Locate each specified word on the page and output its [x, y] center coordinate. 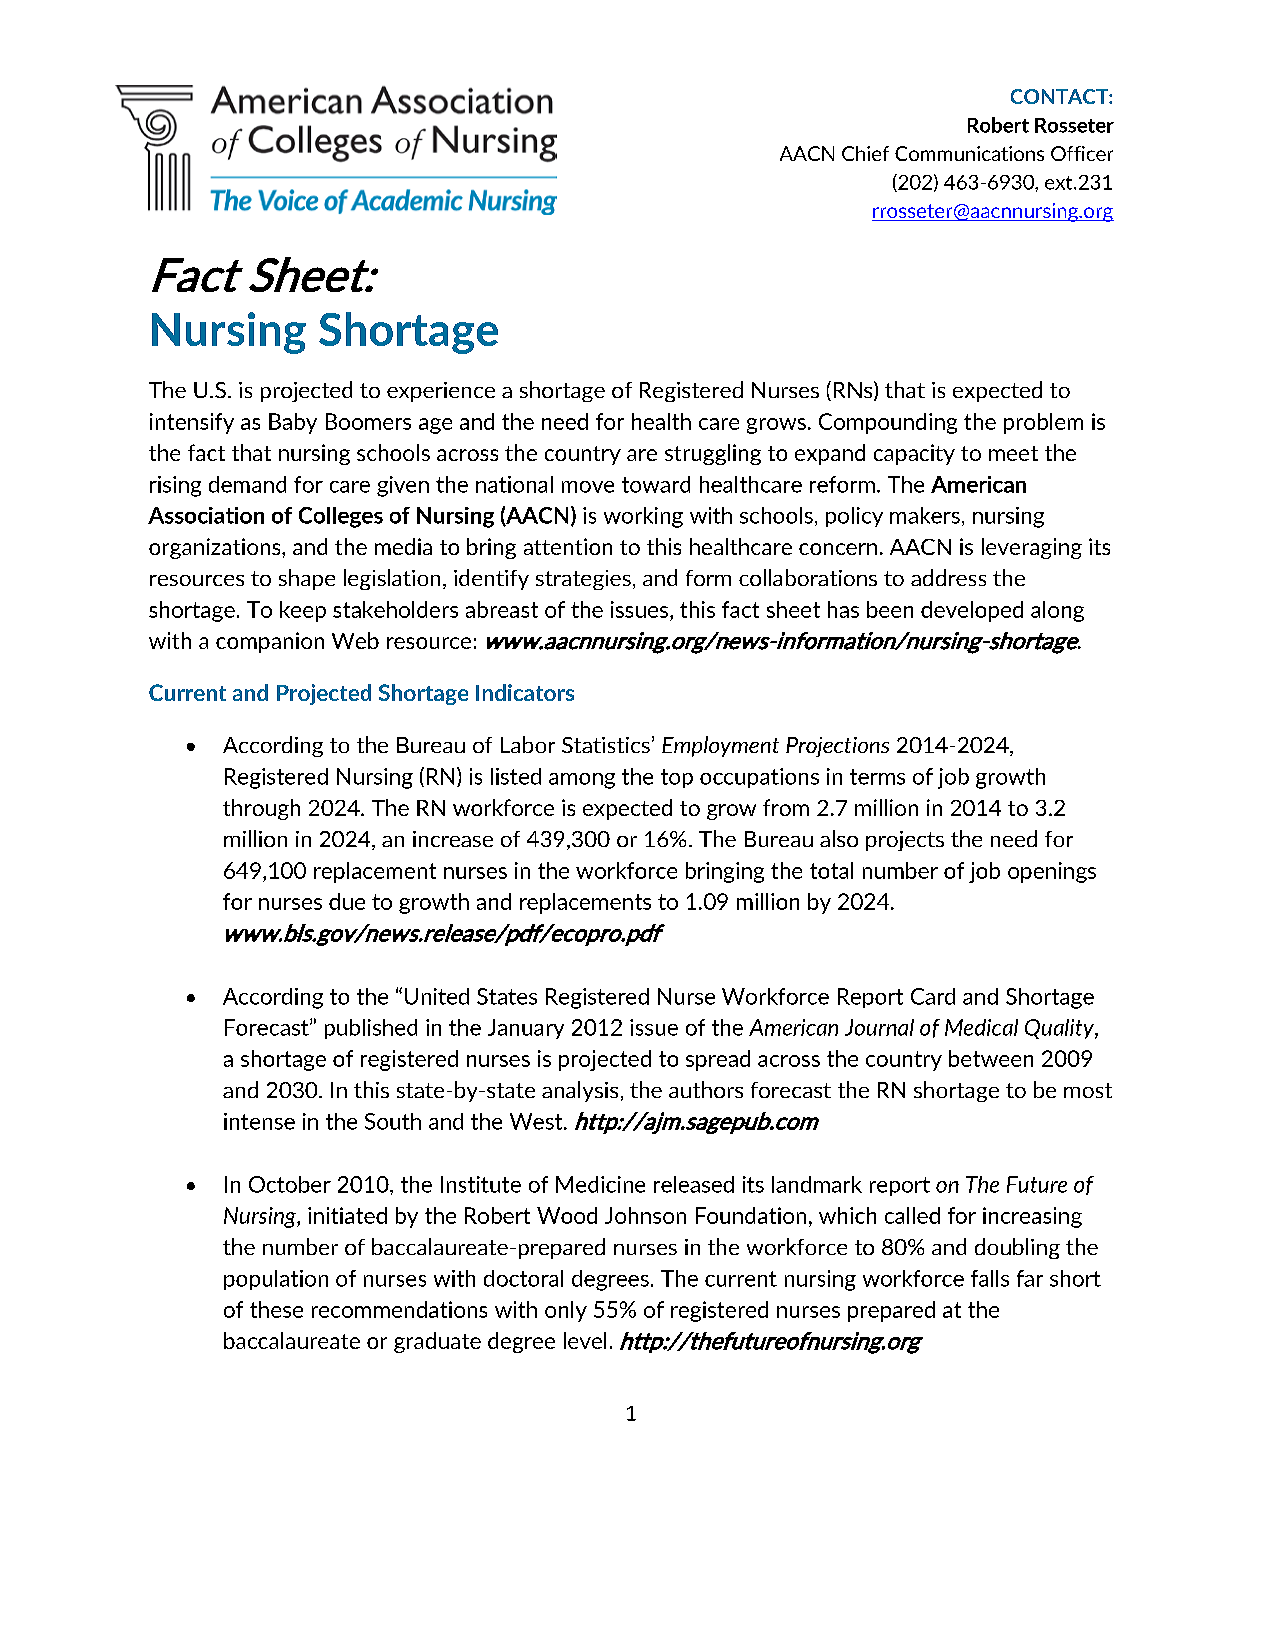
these [276, 1309]
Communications [969, 153]
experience [441, 392]
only [566, 1311]
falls [990, 1278]
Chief [865, 153]
